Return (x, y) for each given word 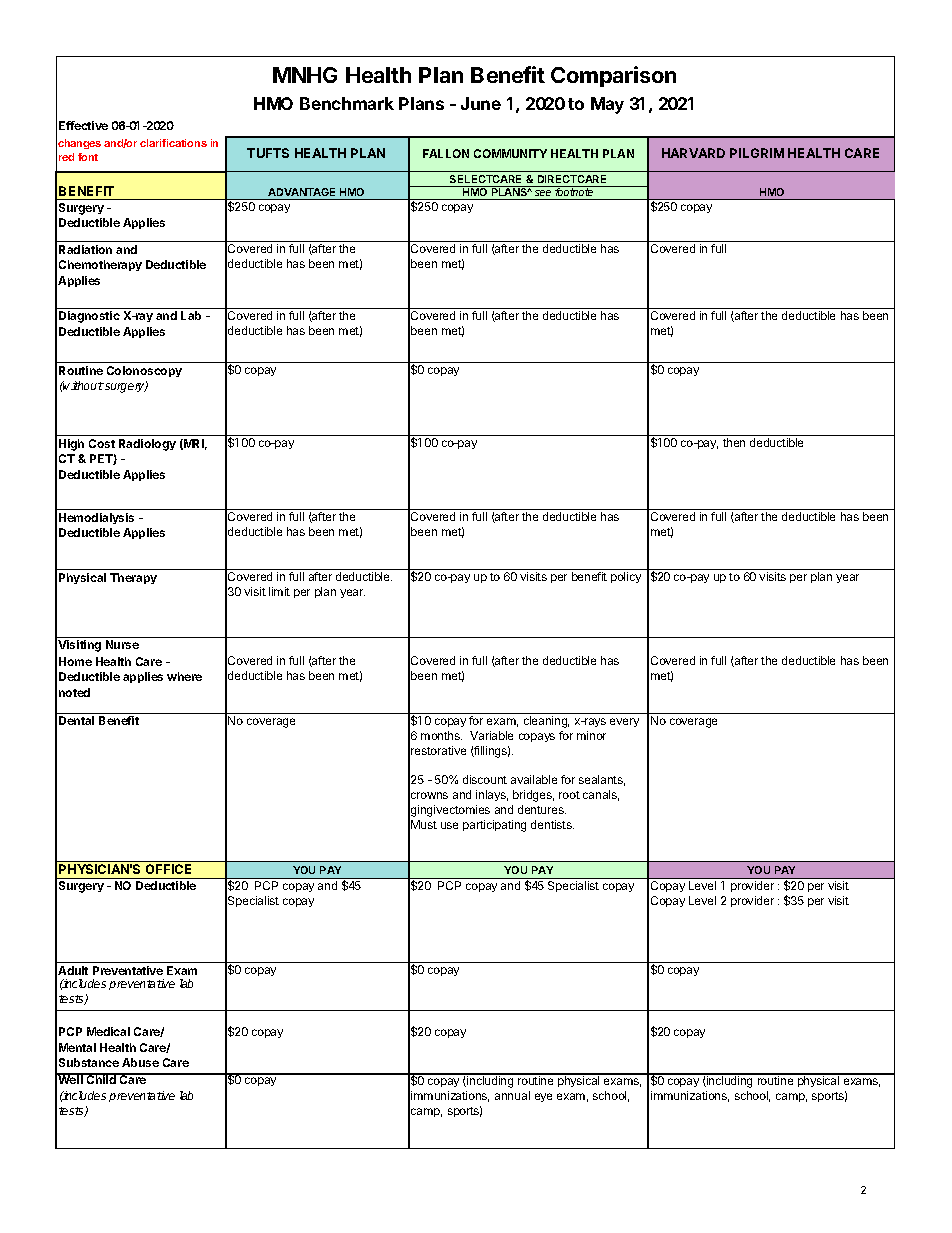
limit (279, 591)
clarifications (173, 143)
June (481, 103)
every (624, 722)
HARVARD (693, 153)
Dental (76, 720)
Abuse (140, 1062)
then (734, 442)
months (441, 735)
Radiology (147, 445)
